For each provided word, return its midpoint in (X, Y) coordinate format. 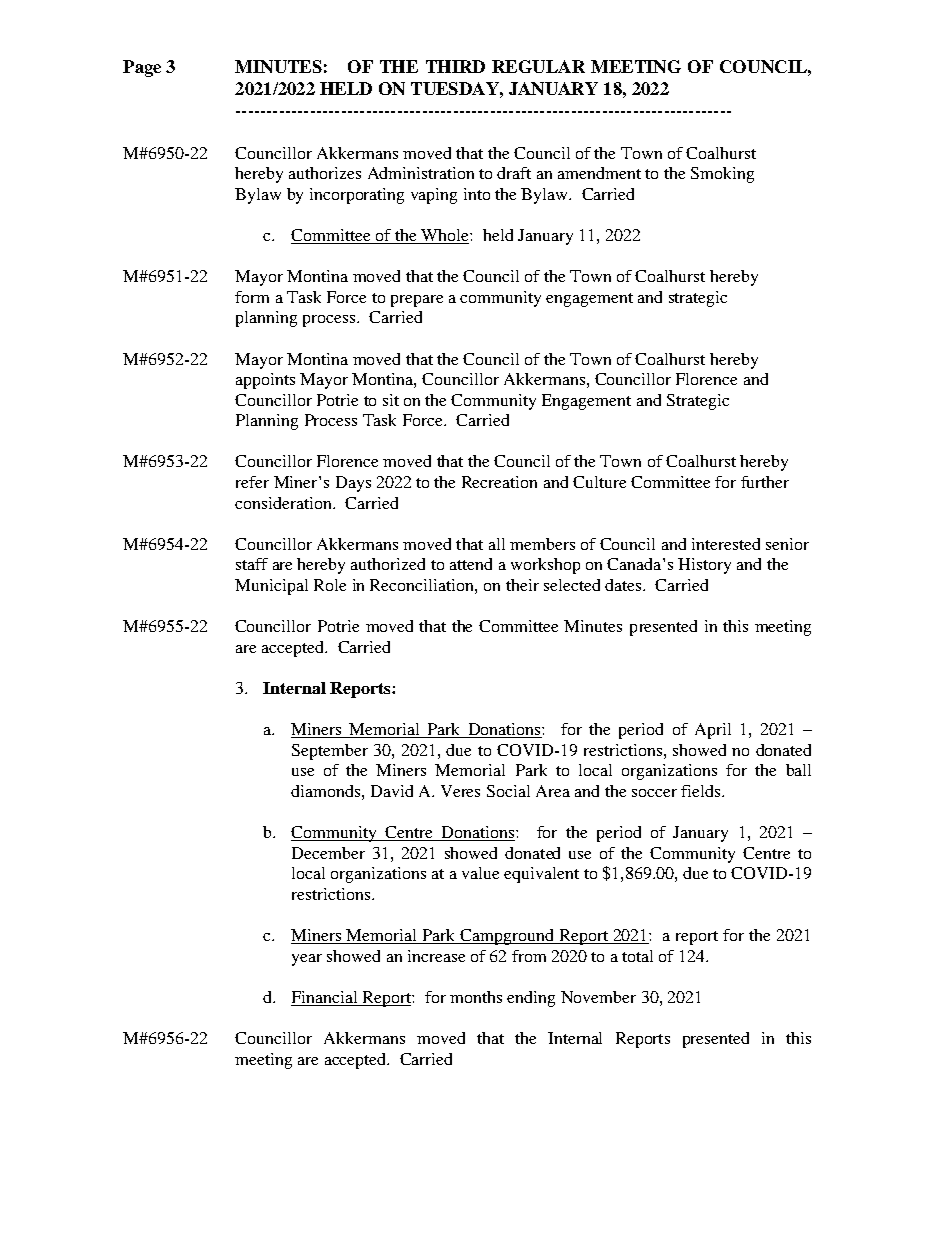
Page (142, 68)
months (476, 997)
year (307, 960)
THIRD (455, 66)
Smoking (722, 175)
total (637, 956)
